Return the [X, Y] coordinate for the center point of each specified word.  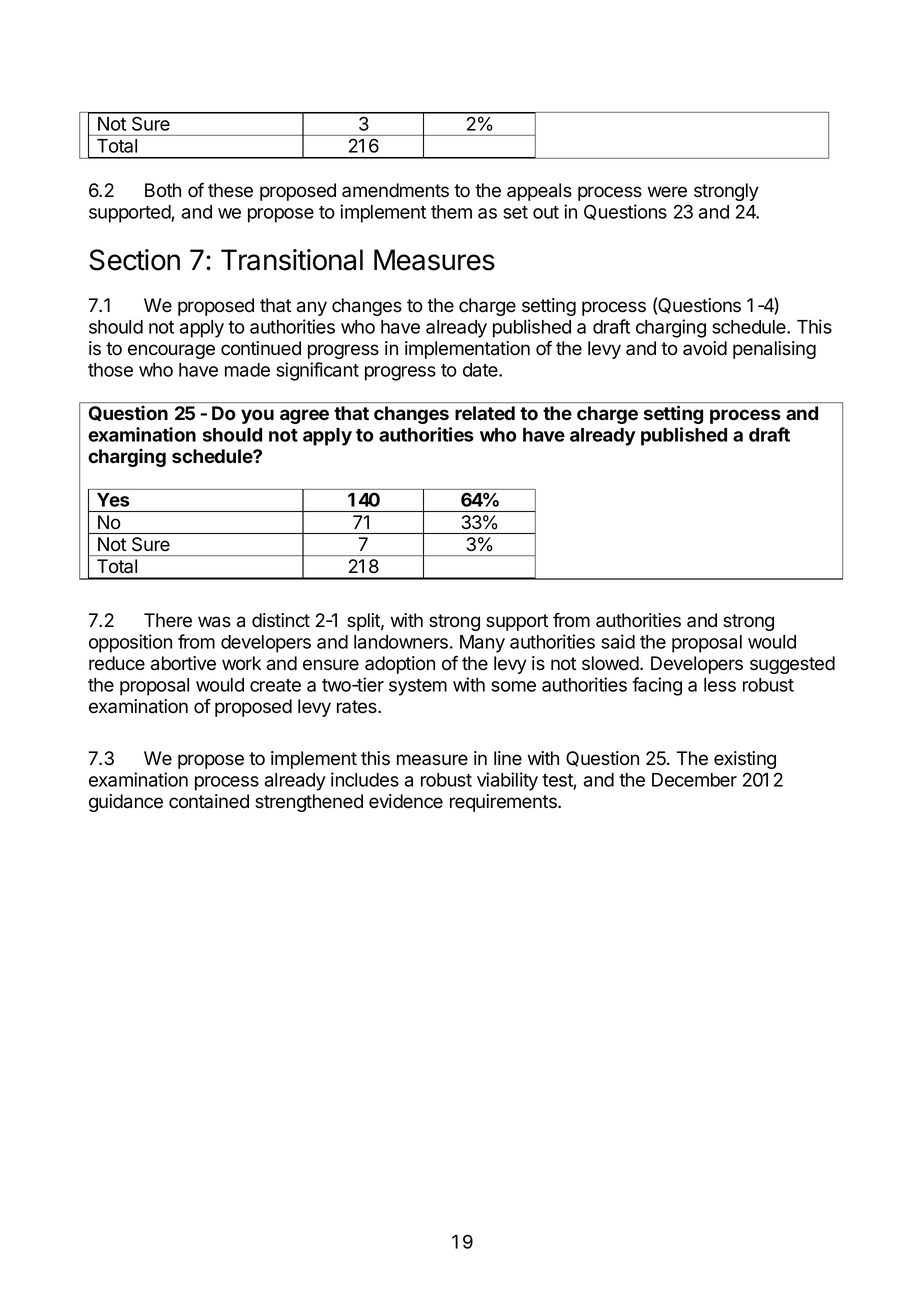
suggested [792, 665]
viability [507, 781]
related [485, 413]
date [481, 370]
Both [163, 190]
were [667, 192]
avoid [705, 348]
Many [482, 644]
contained [209, 801]
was [214, 622]
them [451, 212]
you [257, 416]
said [618, 641]
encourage [171, 351]
